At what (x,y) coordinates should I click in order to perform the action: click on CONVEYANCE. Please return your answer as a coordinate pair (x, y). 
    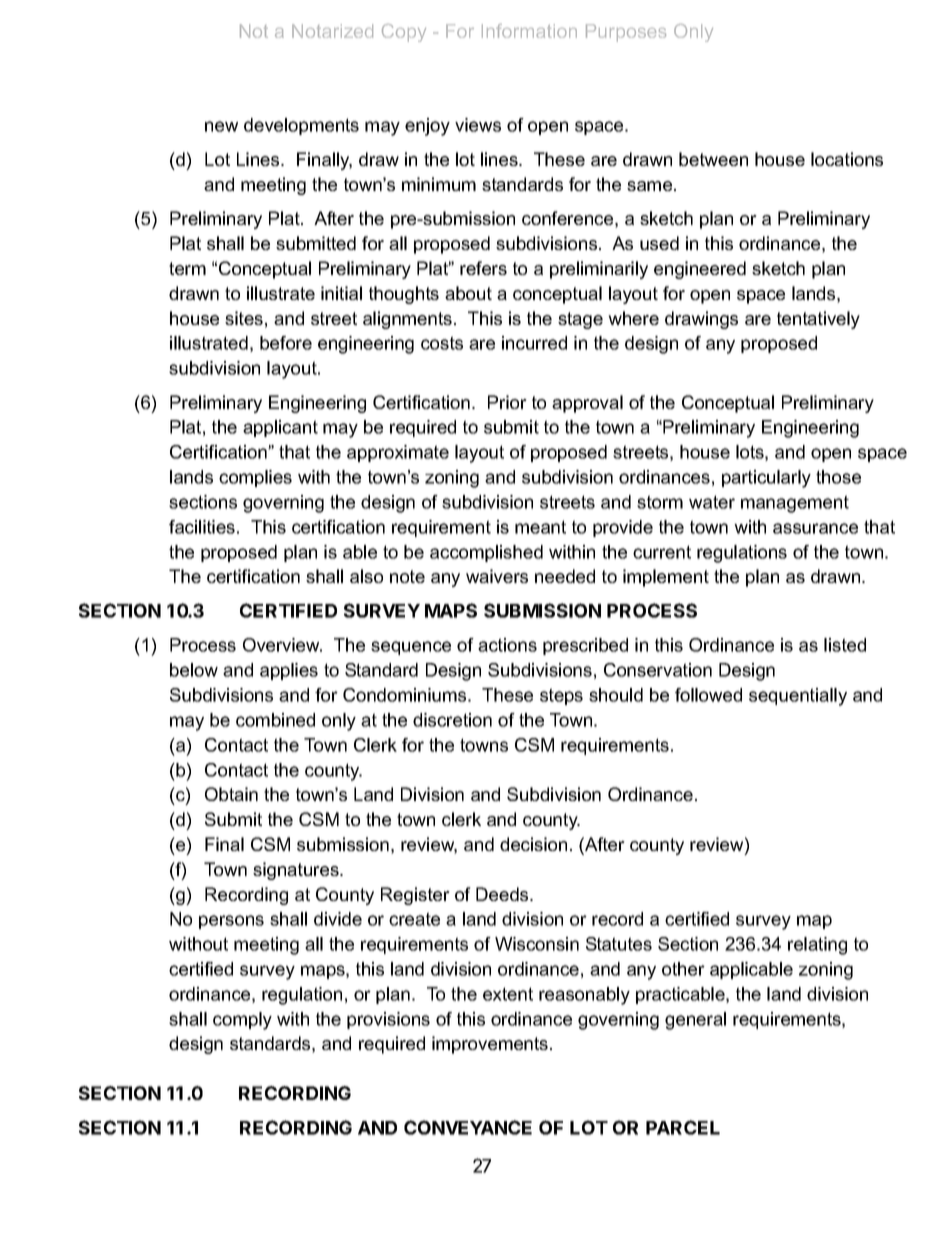
    Looking at the image, I should click on (468, 1127).
